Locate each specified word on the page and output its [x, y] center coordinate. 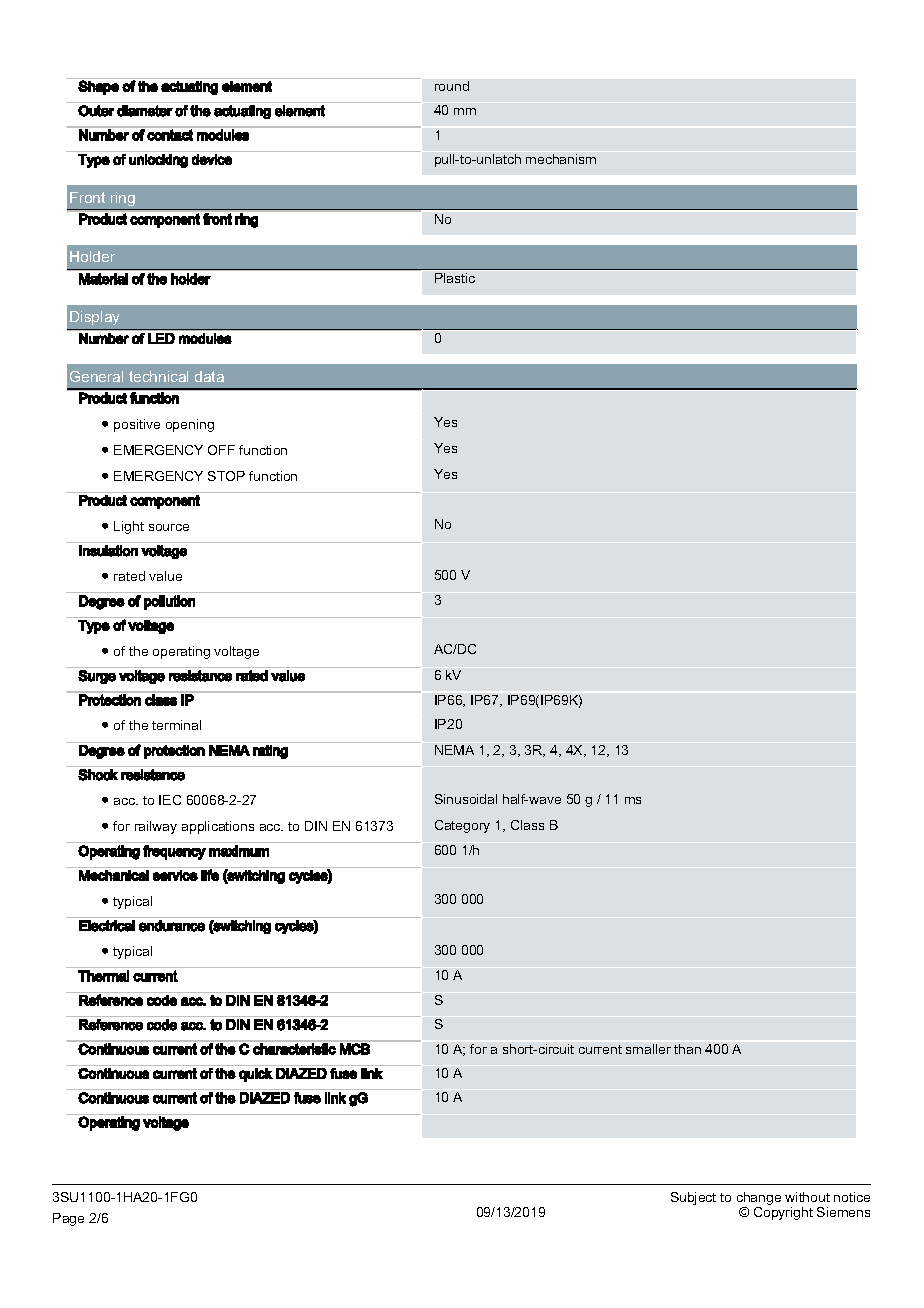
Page [68, 1219]
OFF [221, 450]
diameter [145, 111]
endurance [172, 926]
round [452, 86]
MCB [355, 1048]
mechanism [561, 159]
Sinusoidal [466, 799]
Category [462, 826]
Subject [693, 1198]
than [687, 1049]
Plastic [455, 278]
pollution [169, 602]
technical [158, 376]
